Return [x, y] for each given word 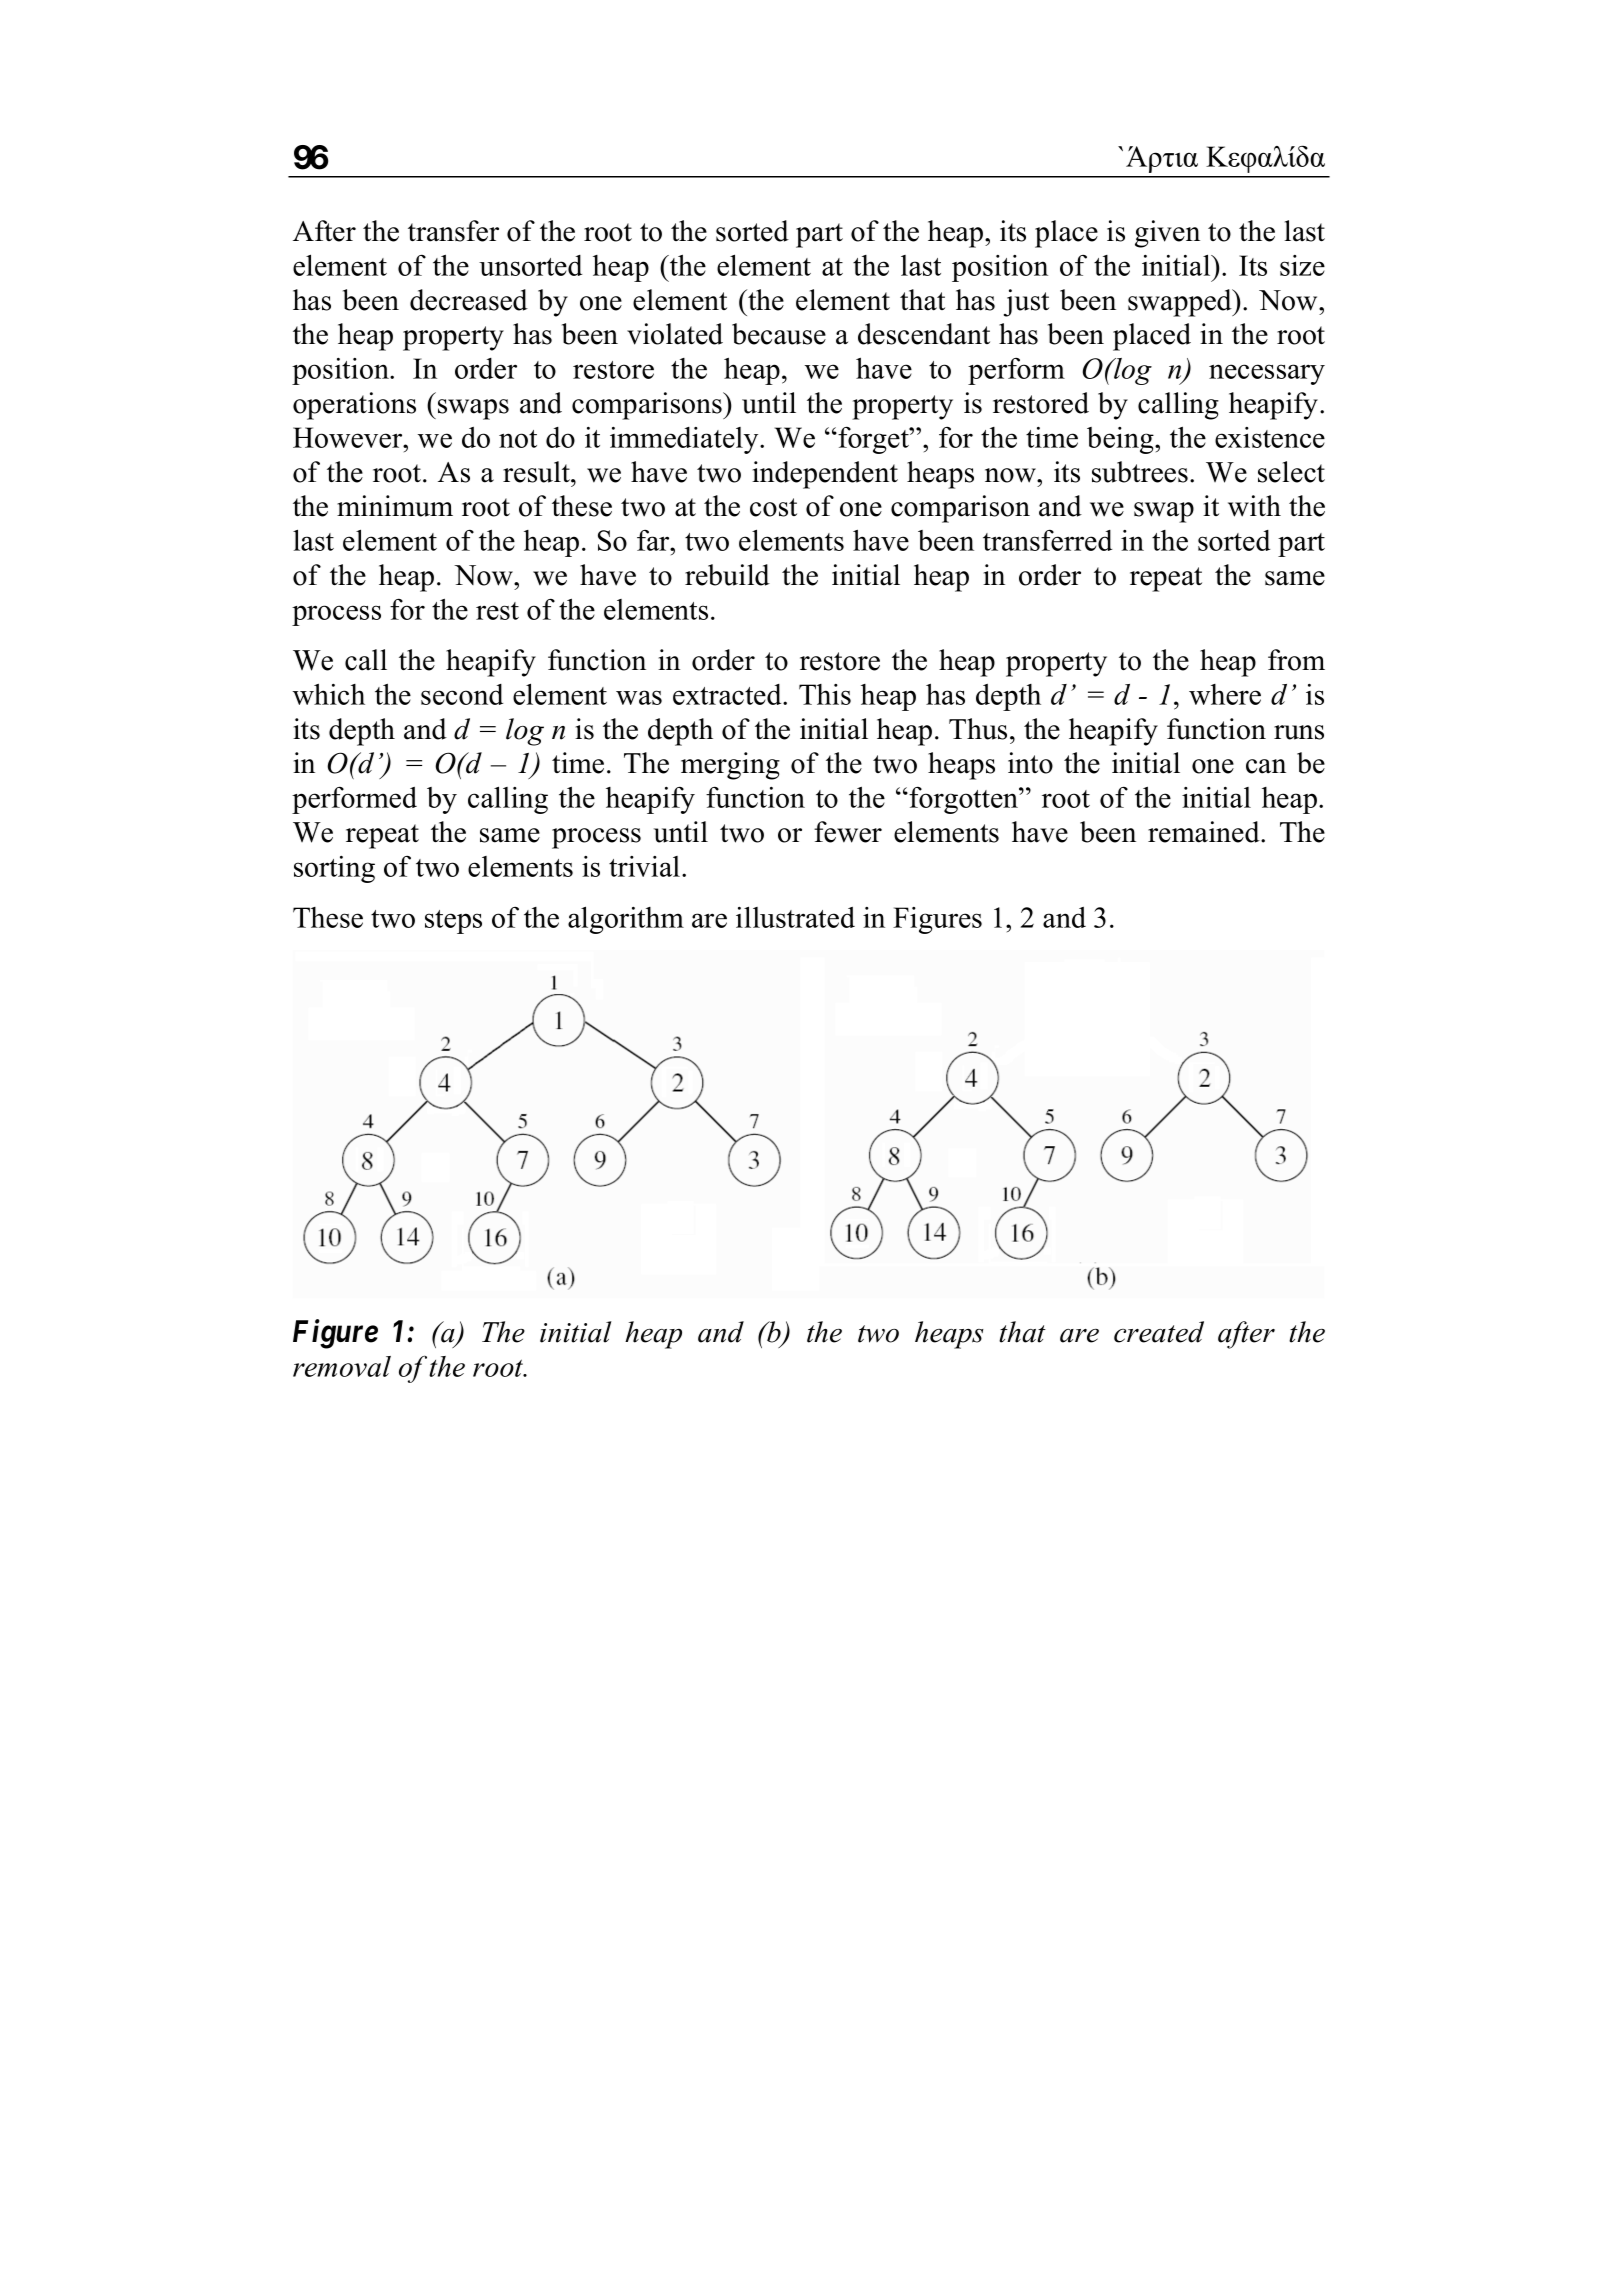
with [1254, 506]
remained [1205, 832]
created [1159, 1332]
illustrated [795, 917]
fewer [848, 832]
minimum [395, 506]
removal [342, 1366]
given [1167, 234]
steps [453, 922]
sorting [334, 869]
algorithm [626, 920]
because [779, 334]
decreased [469, 300]
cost [773, 507]
